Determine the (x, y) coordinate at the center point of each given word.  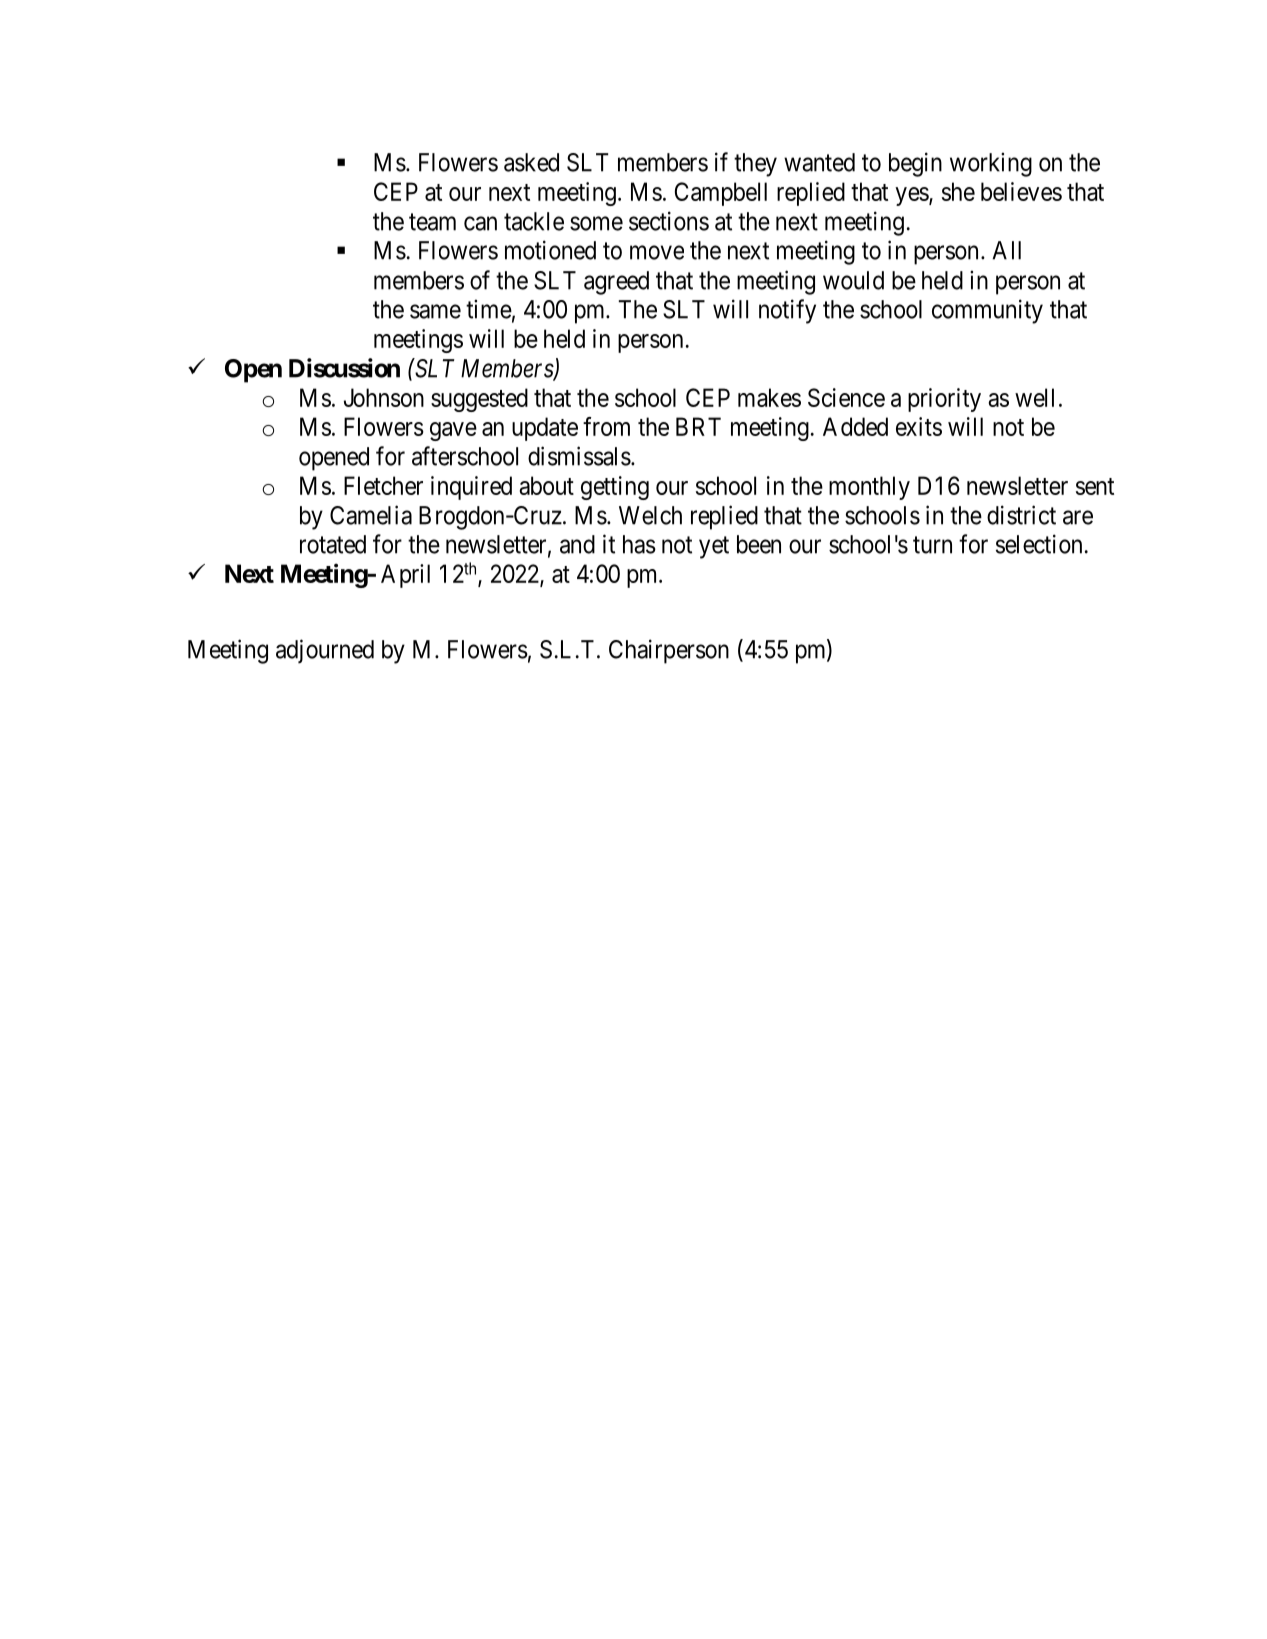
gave (453, 431)
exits (919, 426)
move (657, 252)
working (991, 164)
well (1034, 397)
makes (769, 397)
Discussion (344, 368)
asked (531, 162)
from (606, 426)
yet (714, 547)
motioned (550, 250)
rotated (333, 544)
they (755, 165)
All (1006, 250)
